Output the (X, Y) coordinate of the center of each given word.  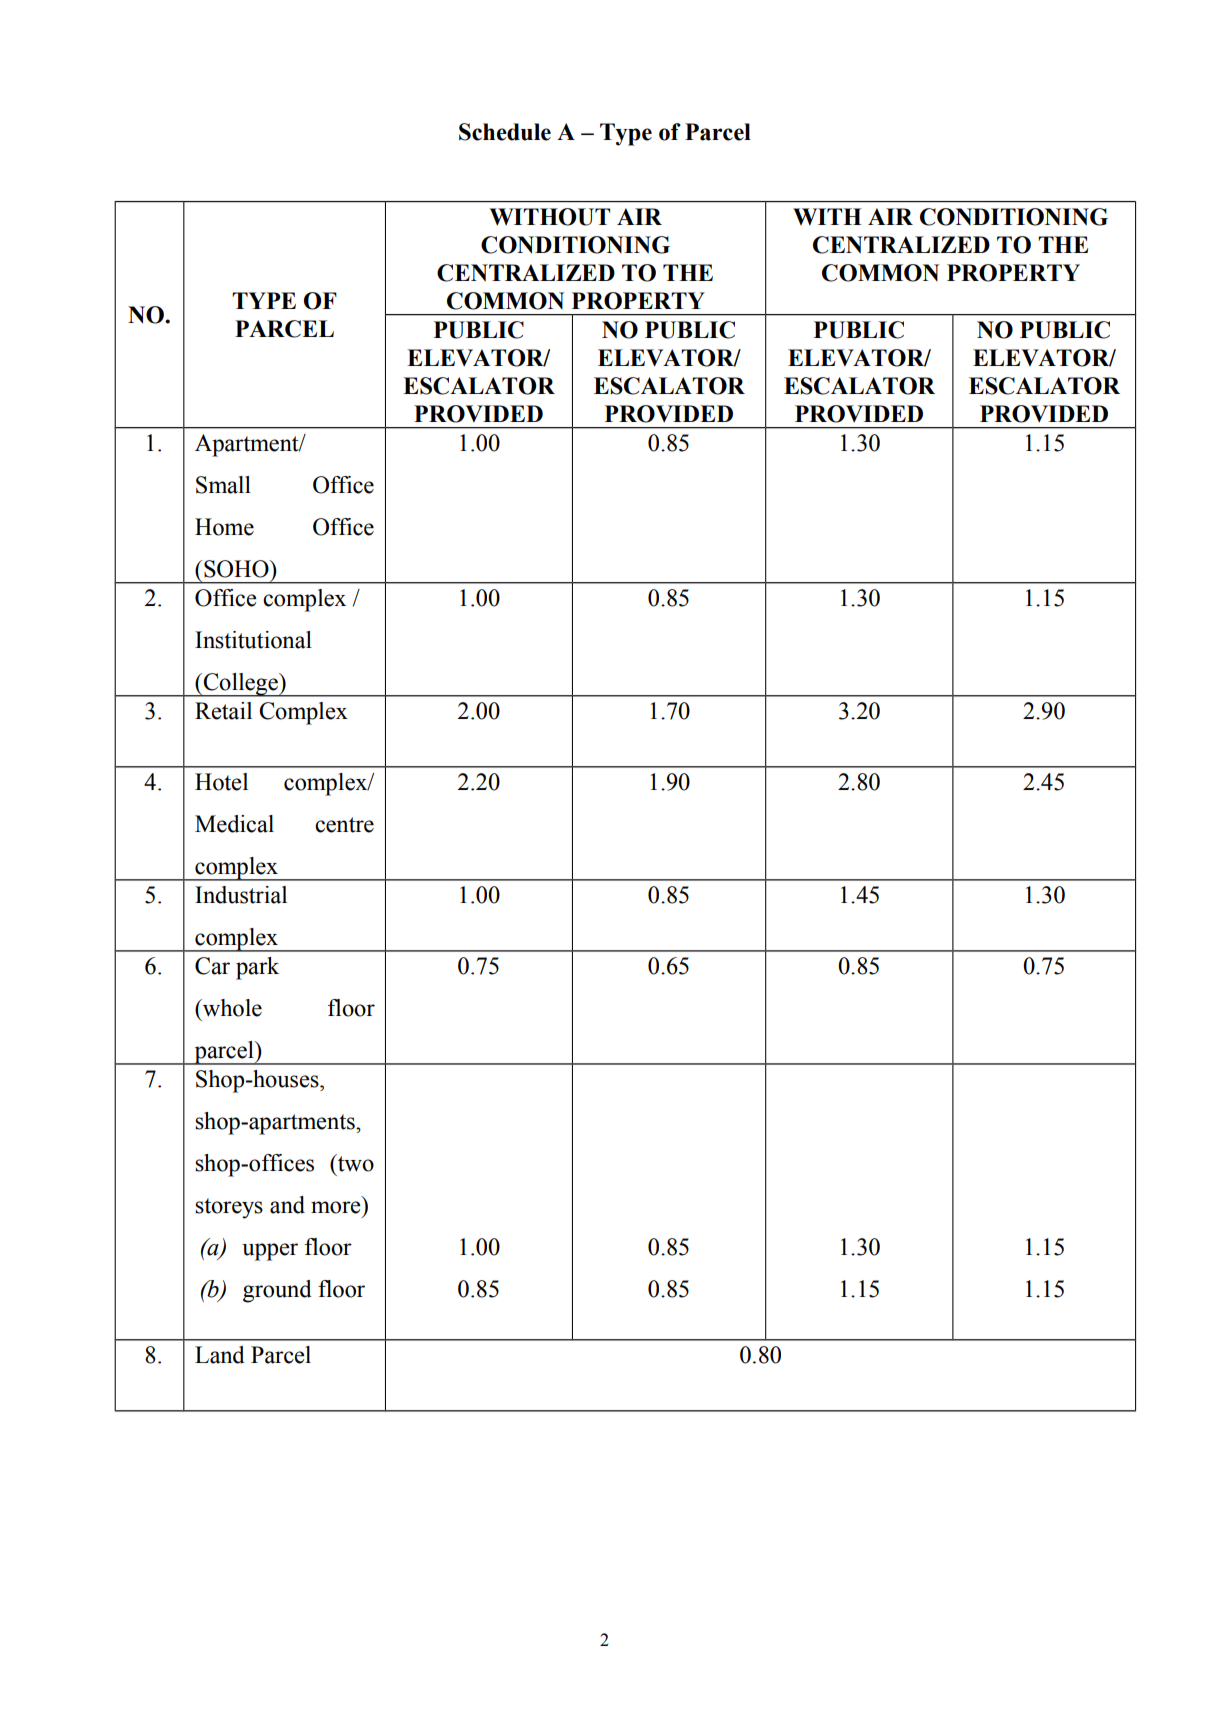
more (335, 1207)
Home (224, 527)
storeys (229, 1208)
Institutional (253, 640)
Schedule (505, 132)
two (355, 1163)
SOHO (237, 569)
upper (270, 1252)
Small (223, 485)
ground (277, 1291)
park (257, 968)
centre (344, 825)
